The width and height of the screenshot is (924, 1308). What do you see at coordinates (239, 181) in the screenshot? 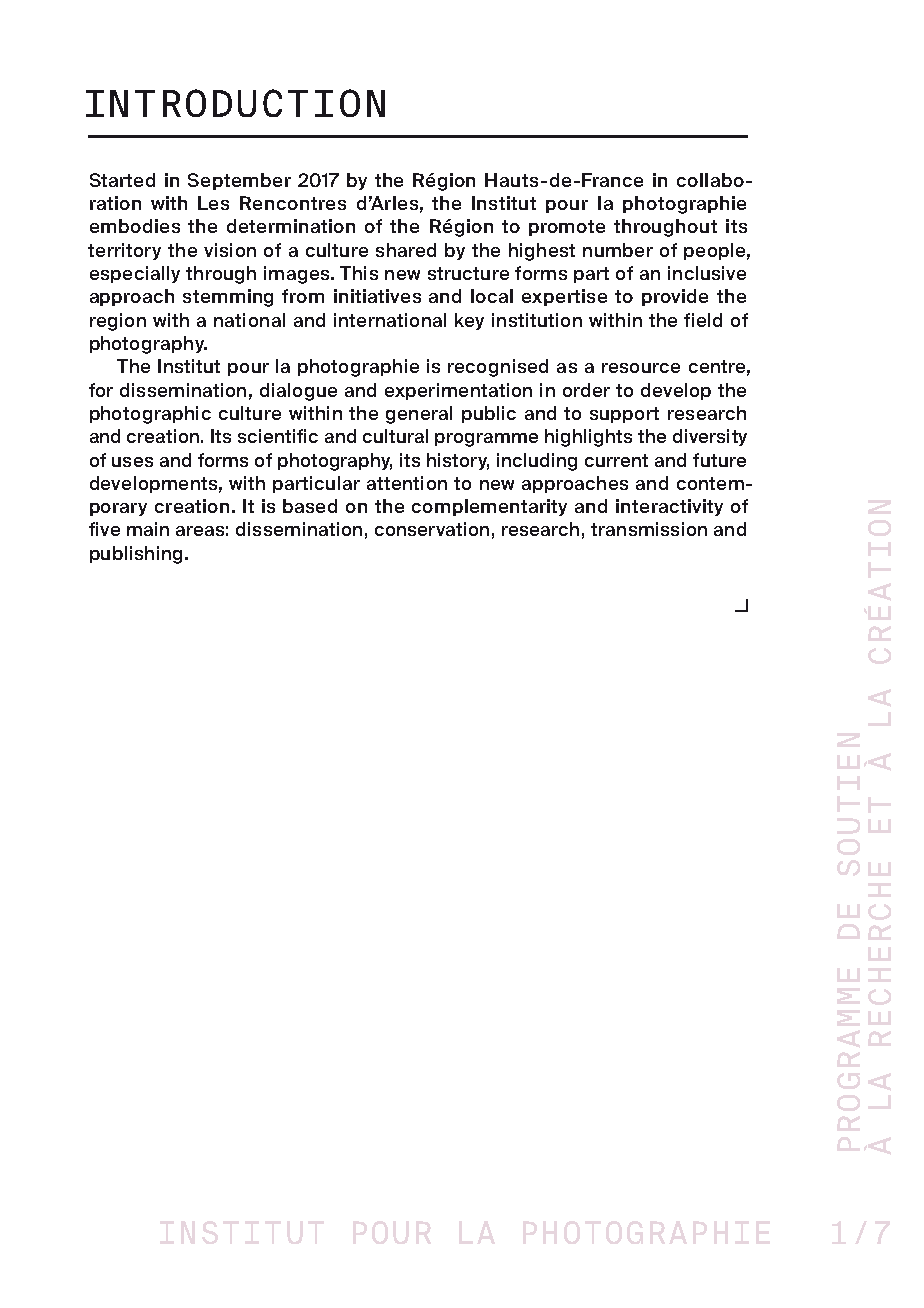
I see `September` at bounding box center [239, 181].
